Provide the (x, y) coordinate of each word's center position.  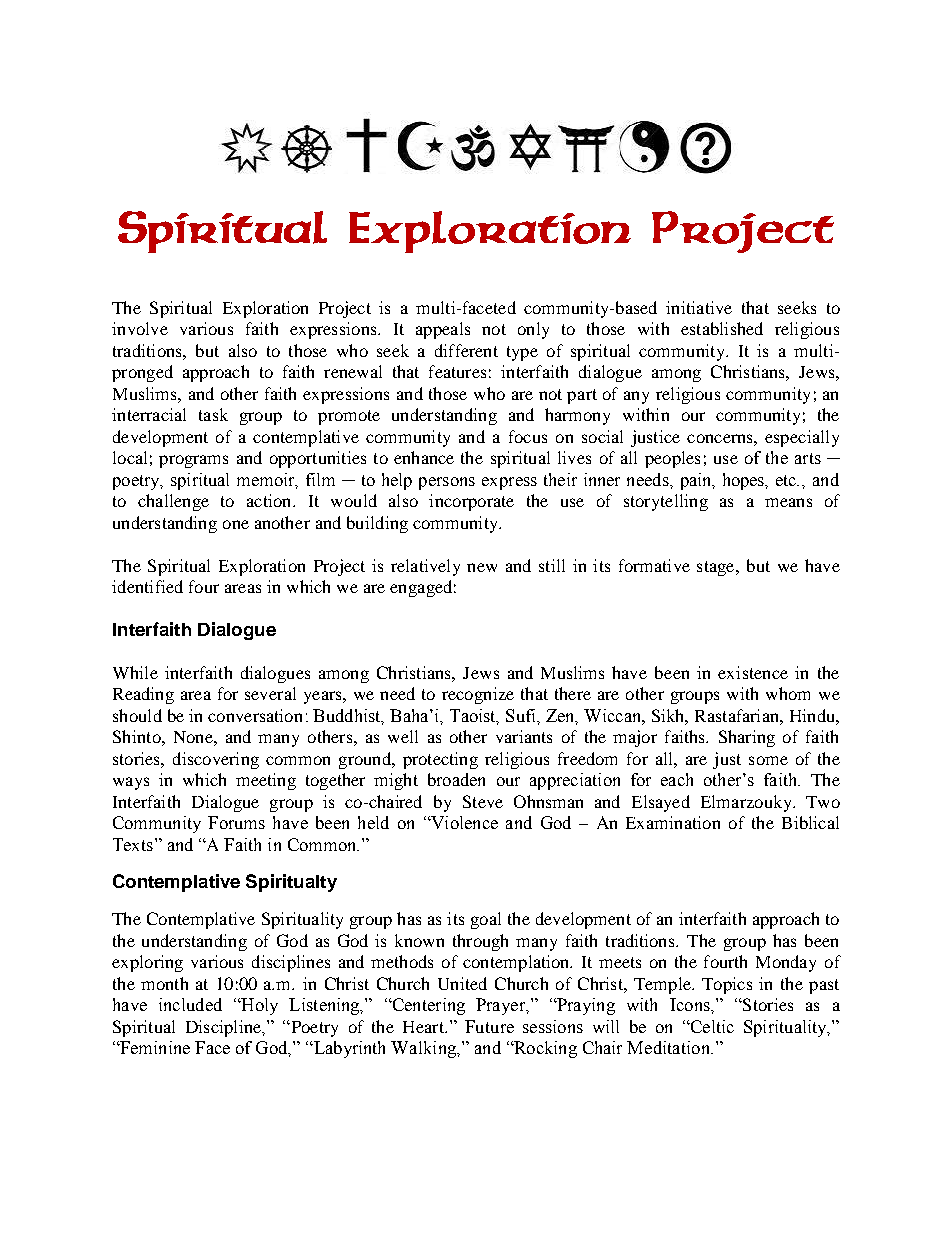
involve (140, 328)
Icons (691, 1004)
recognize (478, 695)
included (190, 1004)
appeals (443, 330)
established (722, 328)
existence (753, 672)
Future (489, 1026)
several (270, 693)
